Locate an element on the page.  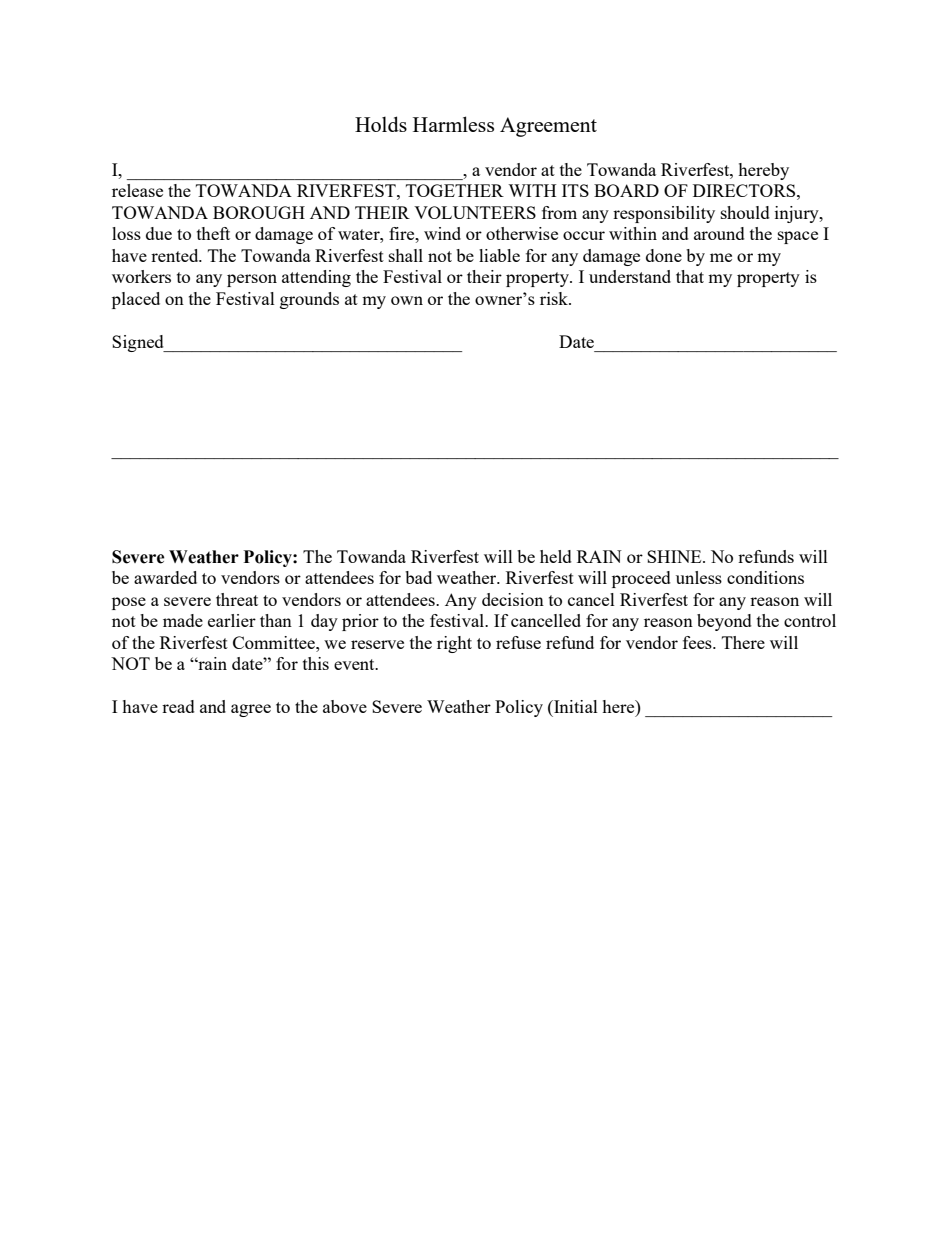
awarded is located at coordinates (165, 577).
